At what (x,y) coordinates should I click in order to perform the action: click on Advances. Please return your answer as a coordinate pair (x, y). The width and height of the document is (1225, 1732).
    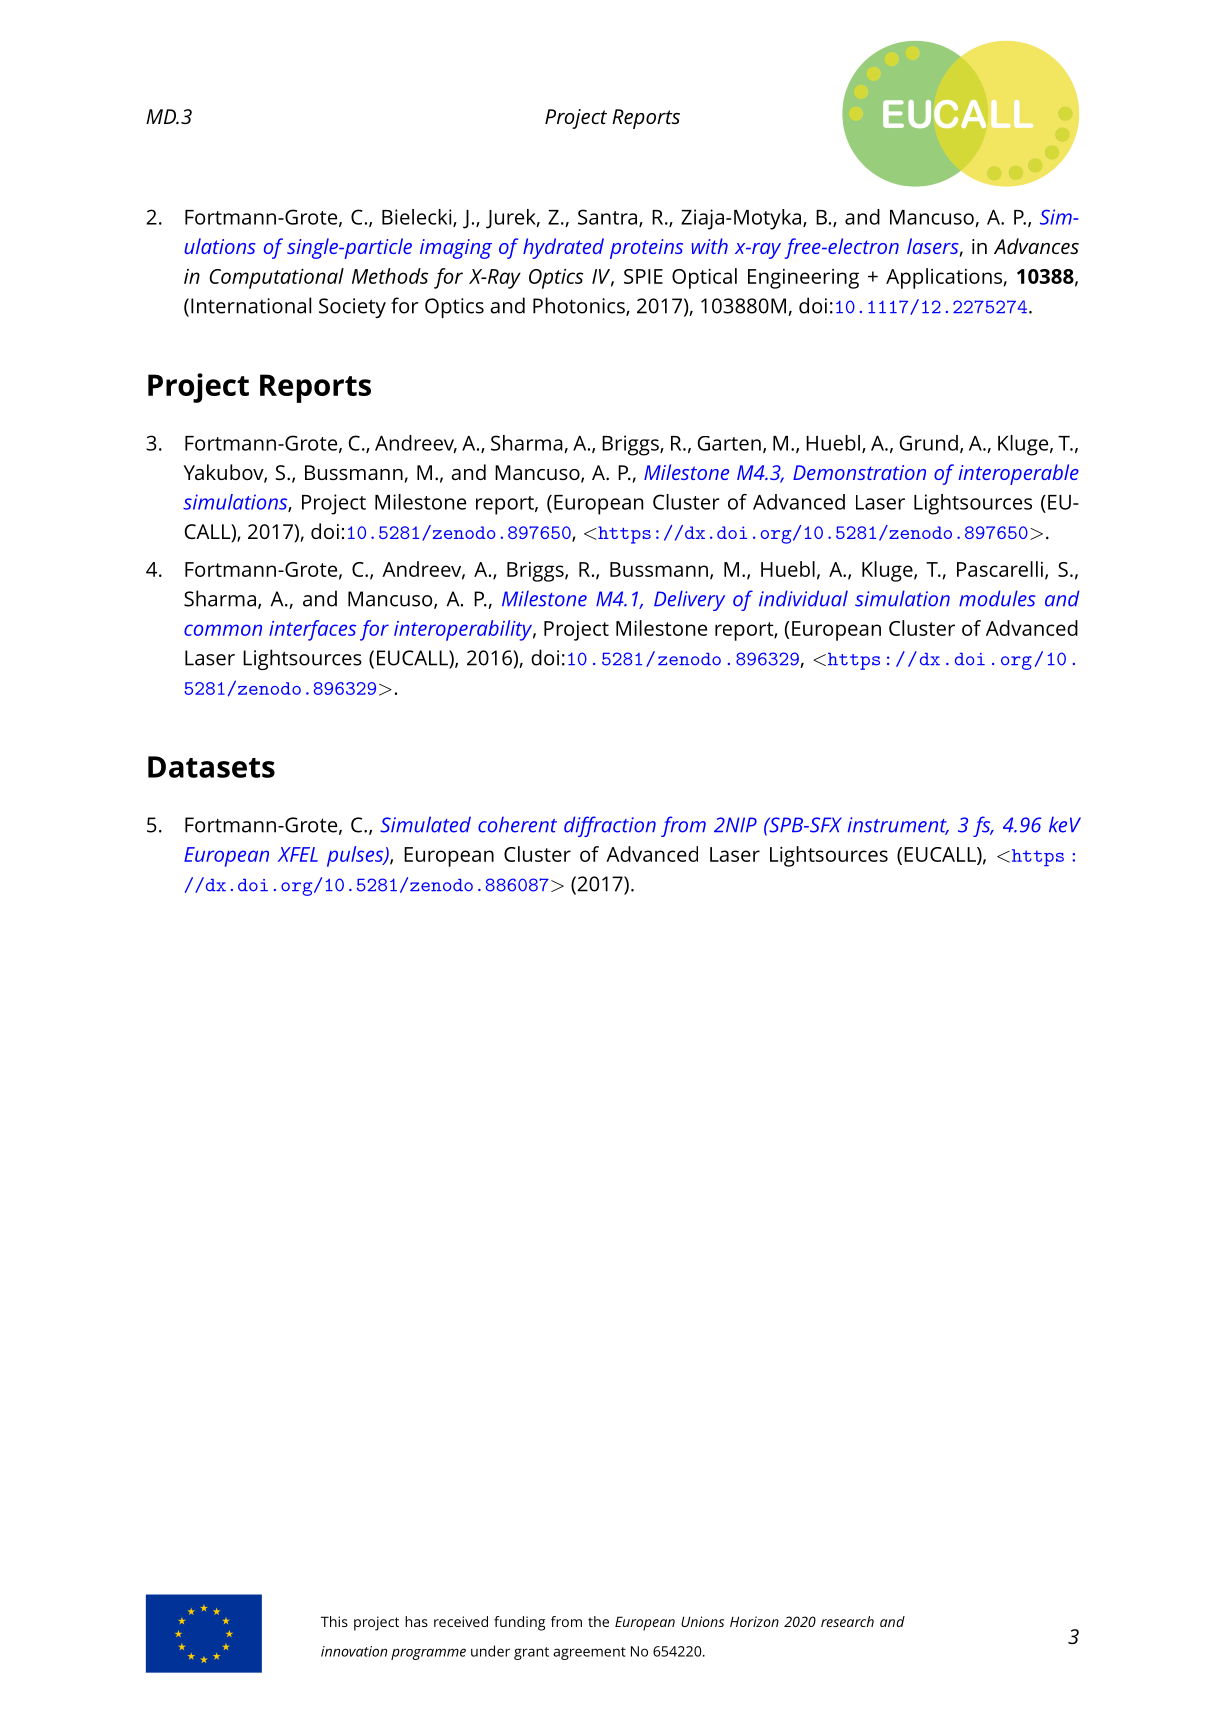
    Looking at the image, I should click on (1036, 246).
